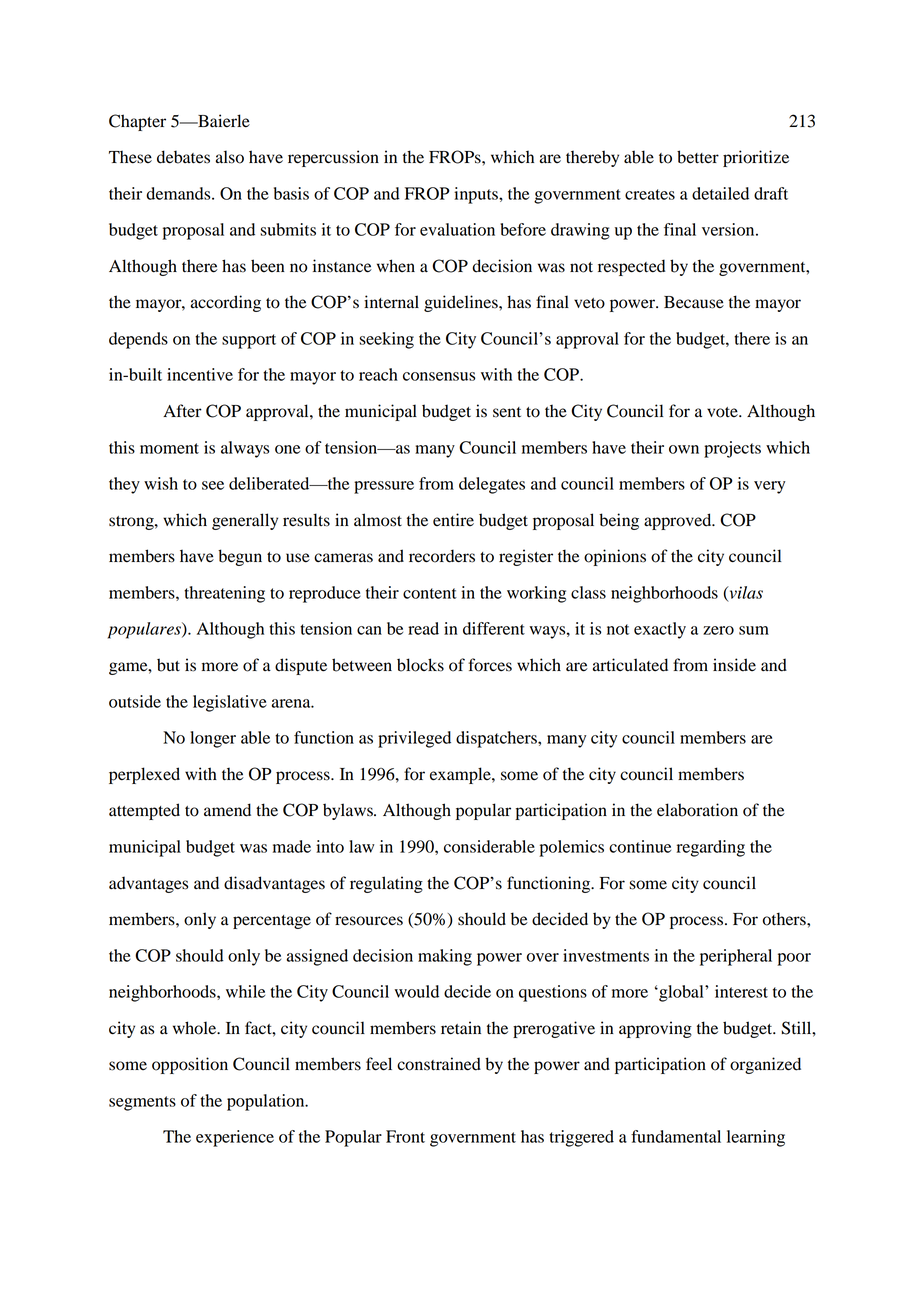  What do you see at coordinates (235, 1138) in the screenshot?
I see `experience` at bounding box center [235, 1138].
